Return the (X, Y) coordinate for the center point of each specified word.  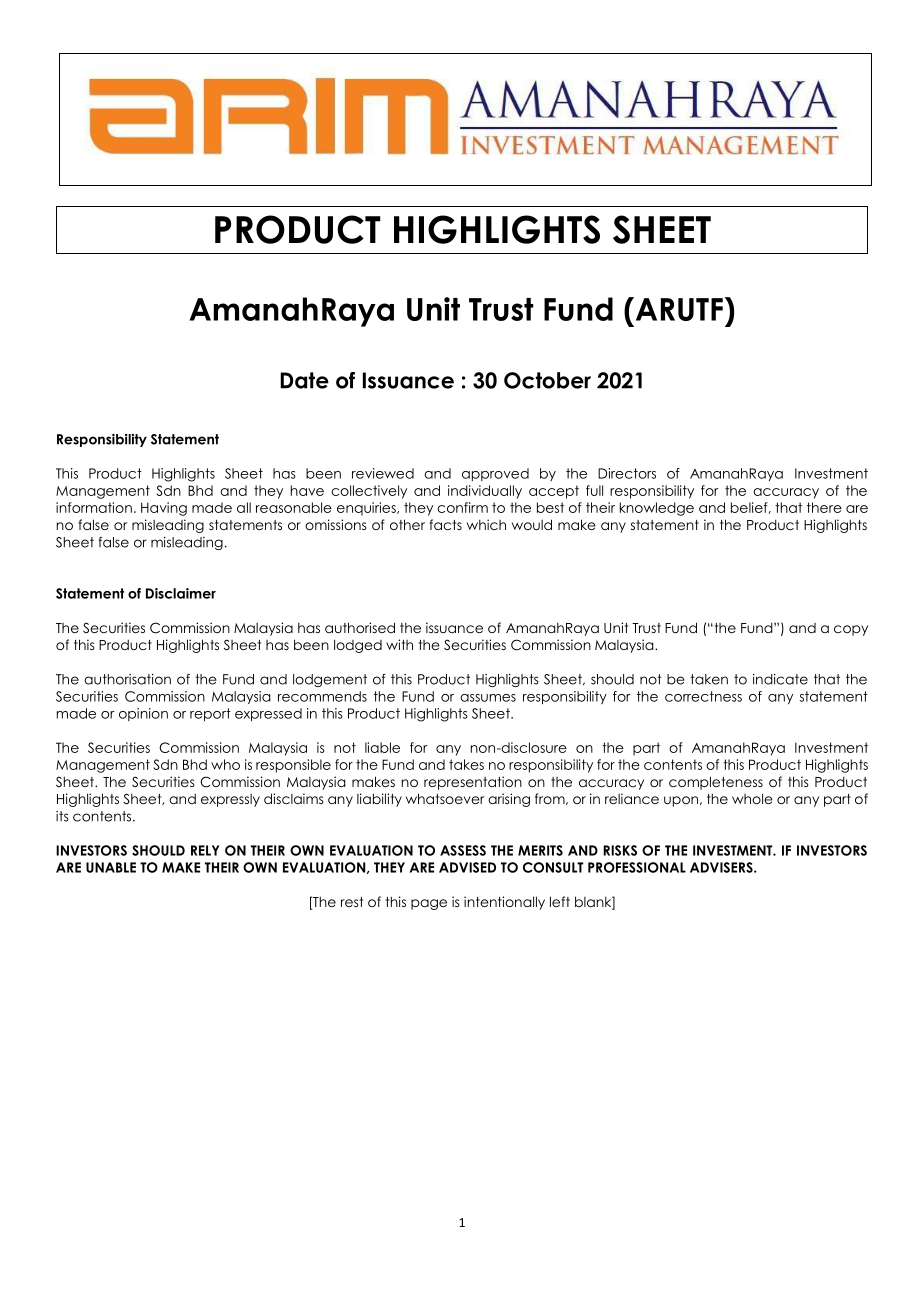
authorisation (127, 679)
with (399, 644)
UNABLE (111, 867)
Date (304, 380)
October (547, 380)
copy (851, 630)
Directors (627, 473)
